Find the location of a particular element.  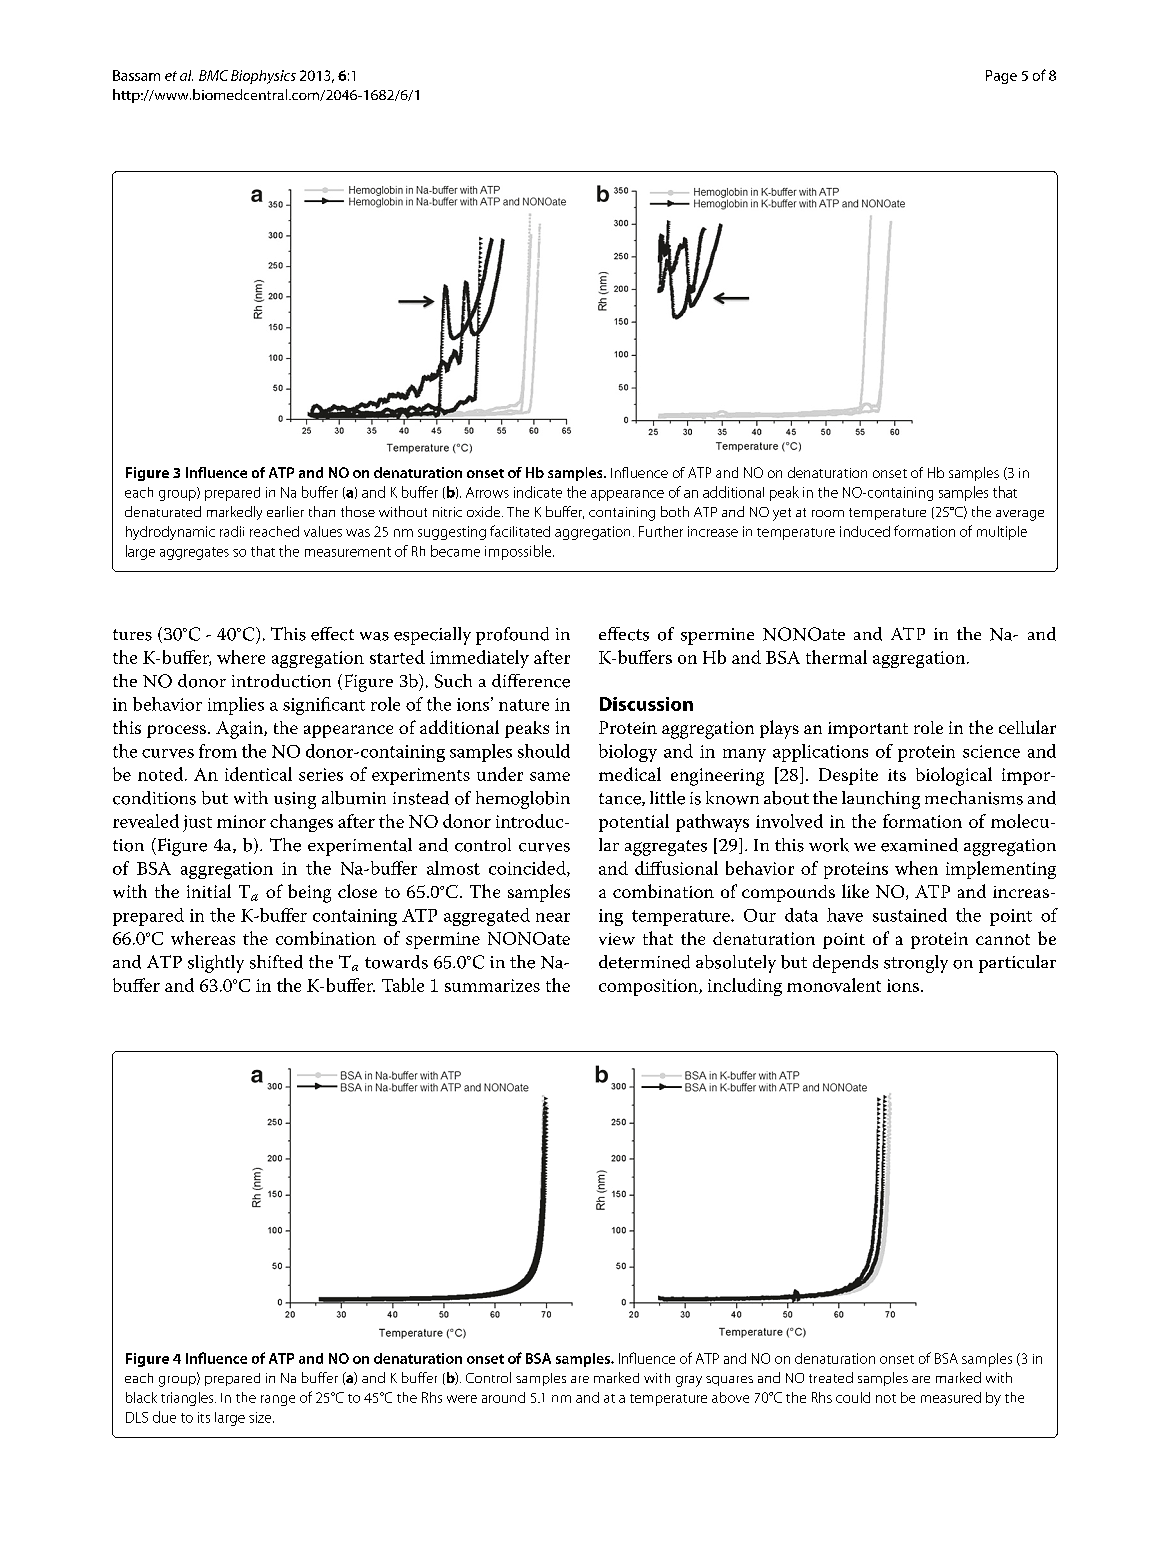

BMC is located at coordinates (213, 75).
